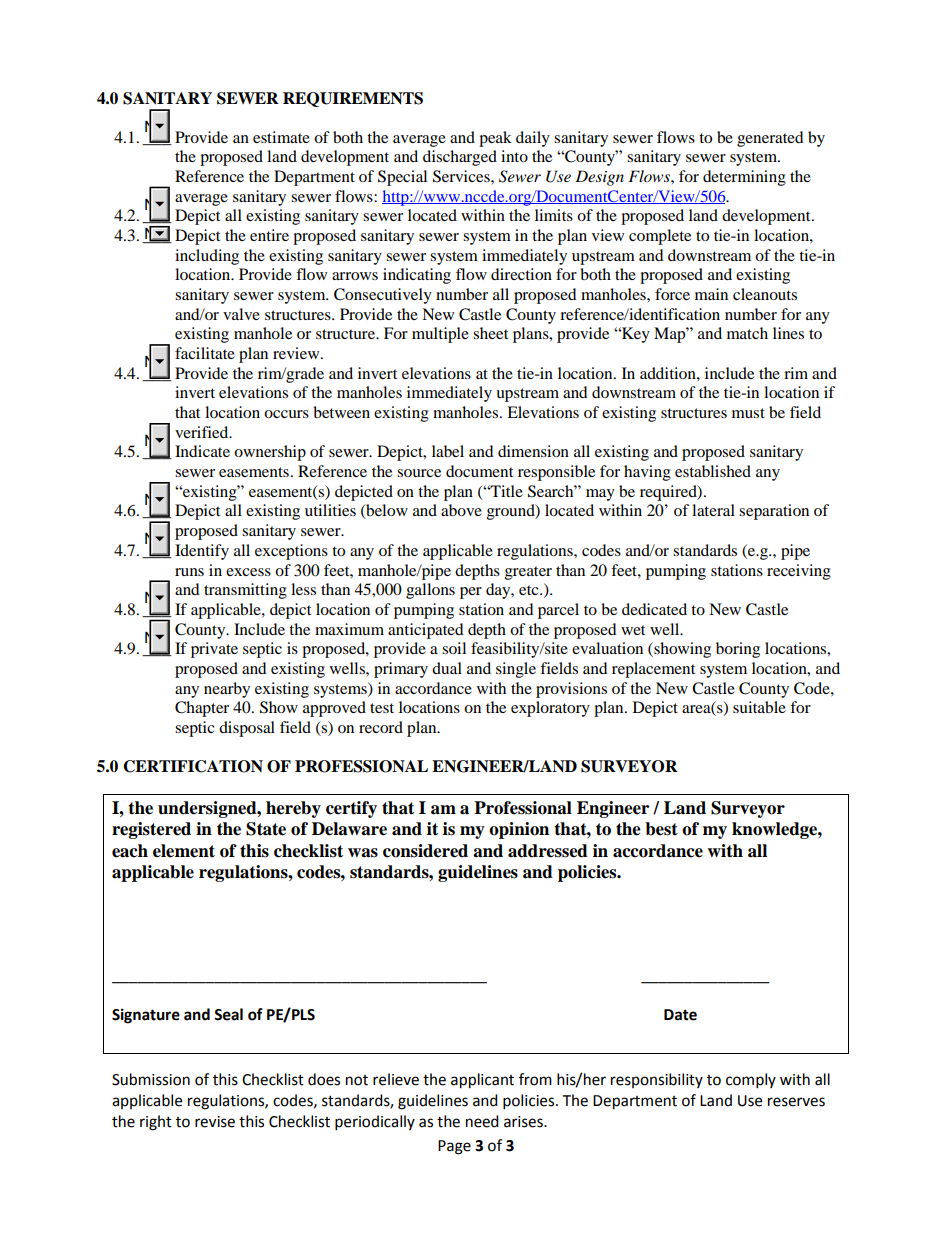 This screenshot has height=1233, width=952. Describe the element at coordinates (281, 137) in the screenshot. I see `estimate` at that location.
